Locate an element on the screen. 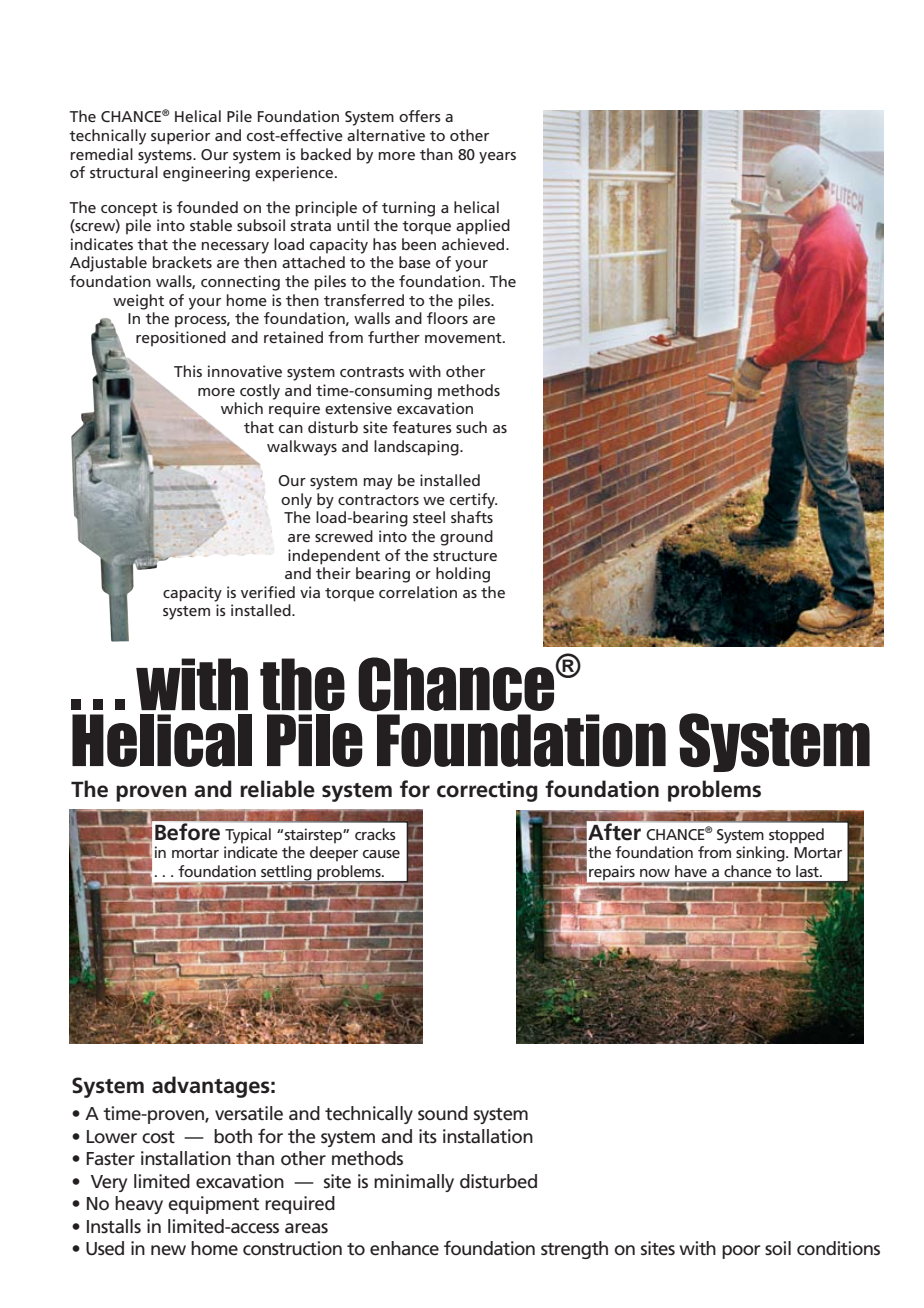  last is located at coordinates (808, 871).
